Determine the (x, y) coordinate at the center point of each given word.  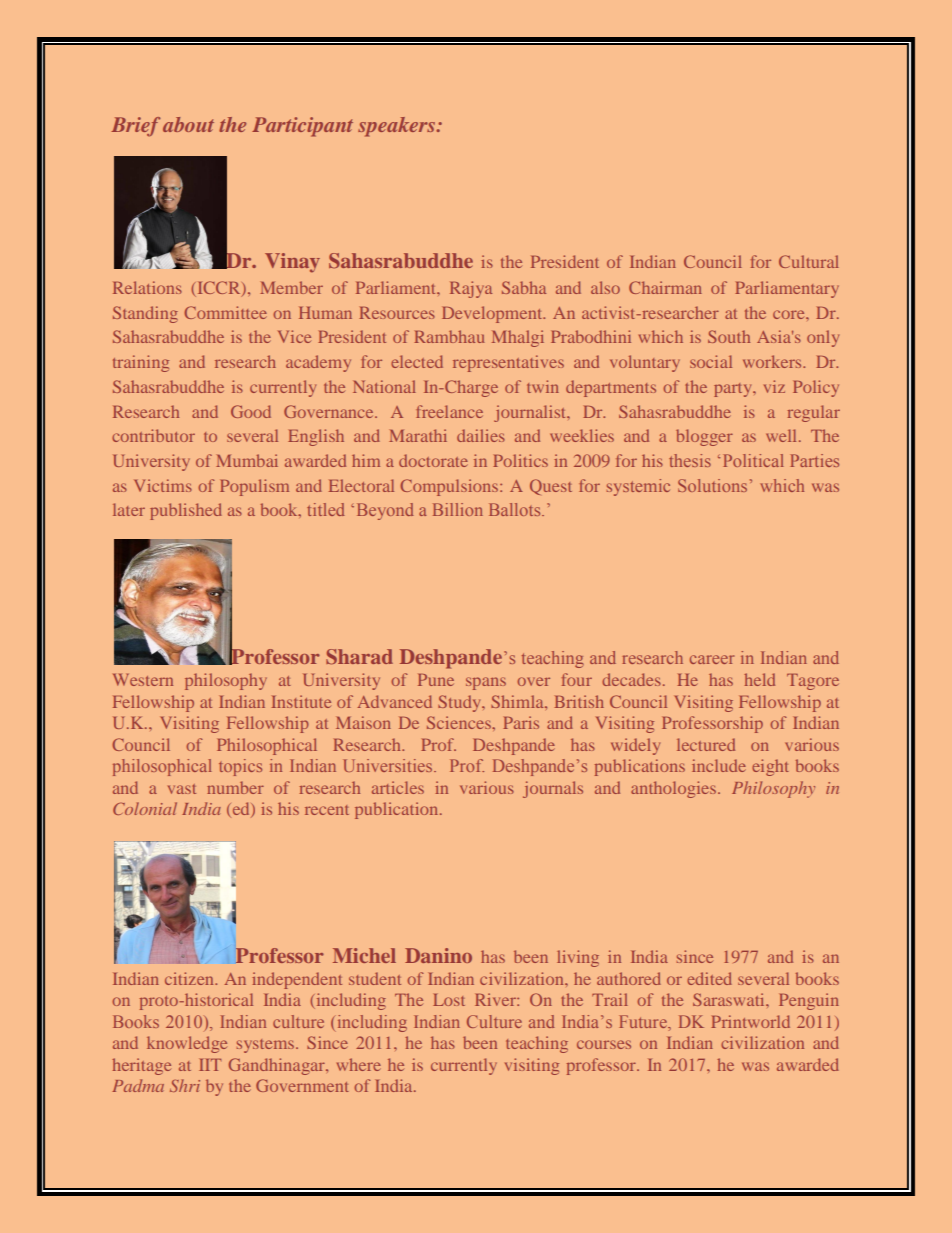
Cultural (809, 261)
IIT (210, 1065)
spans (486, 683)
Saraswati (730, 999)
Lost (449, 1000)
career (712, 659)
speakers (397, 127)
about (188, 124)
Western (143, 680)
